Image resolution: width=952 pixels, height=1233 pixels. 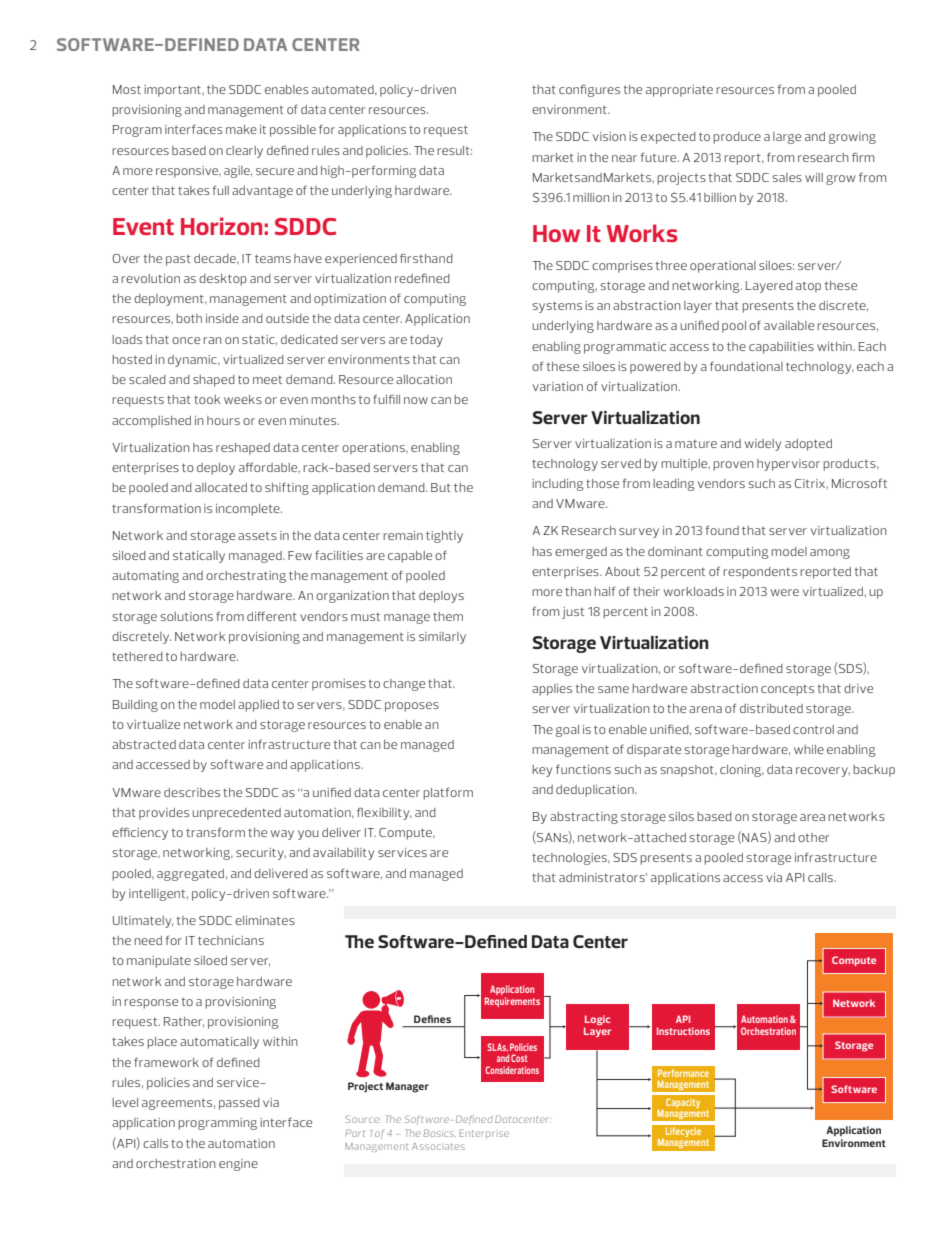 What do you see at coordinates (830, 554) in the screenshot?
I see `among` at bounding box center [830, 554].
